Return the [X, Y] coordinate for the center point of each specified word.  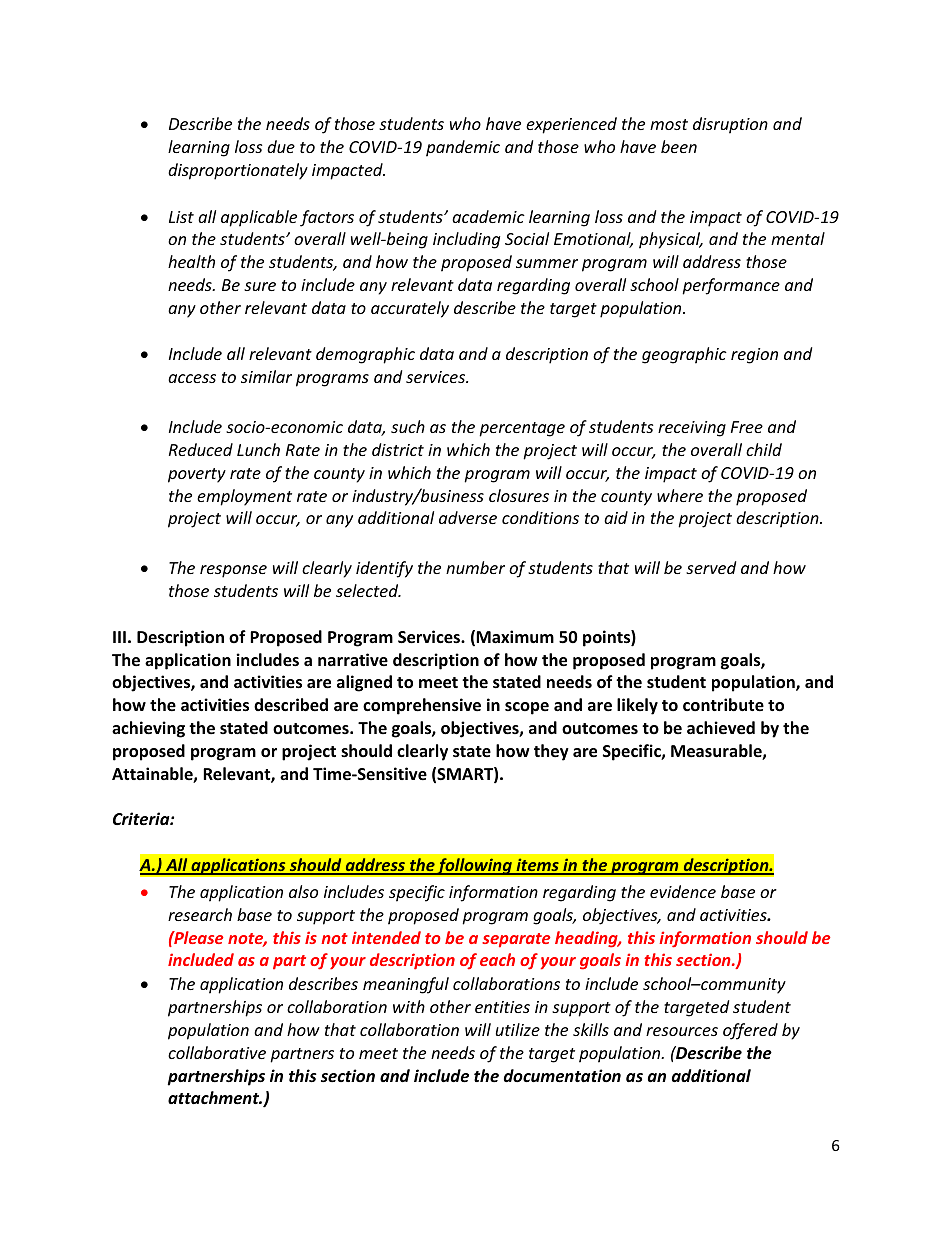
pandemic [463, 148]
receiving [692, 429]
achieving [148, 729]
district [398, 449]
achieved [721, 728]
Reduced [201, 449]
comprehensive [422, 706]
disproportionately [238, 171]
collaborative [217, 1052]
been [679, 146]
